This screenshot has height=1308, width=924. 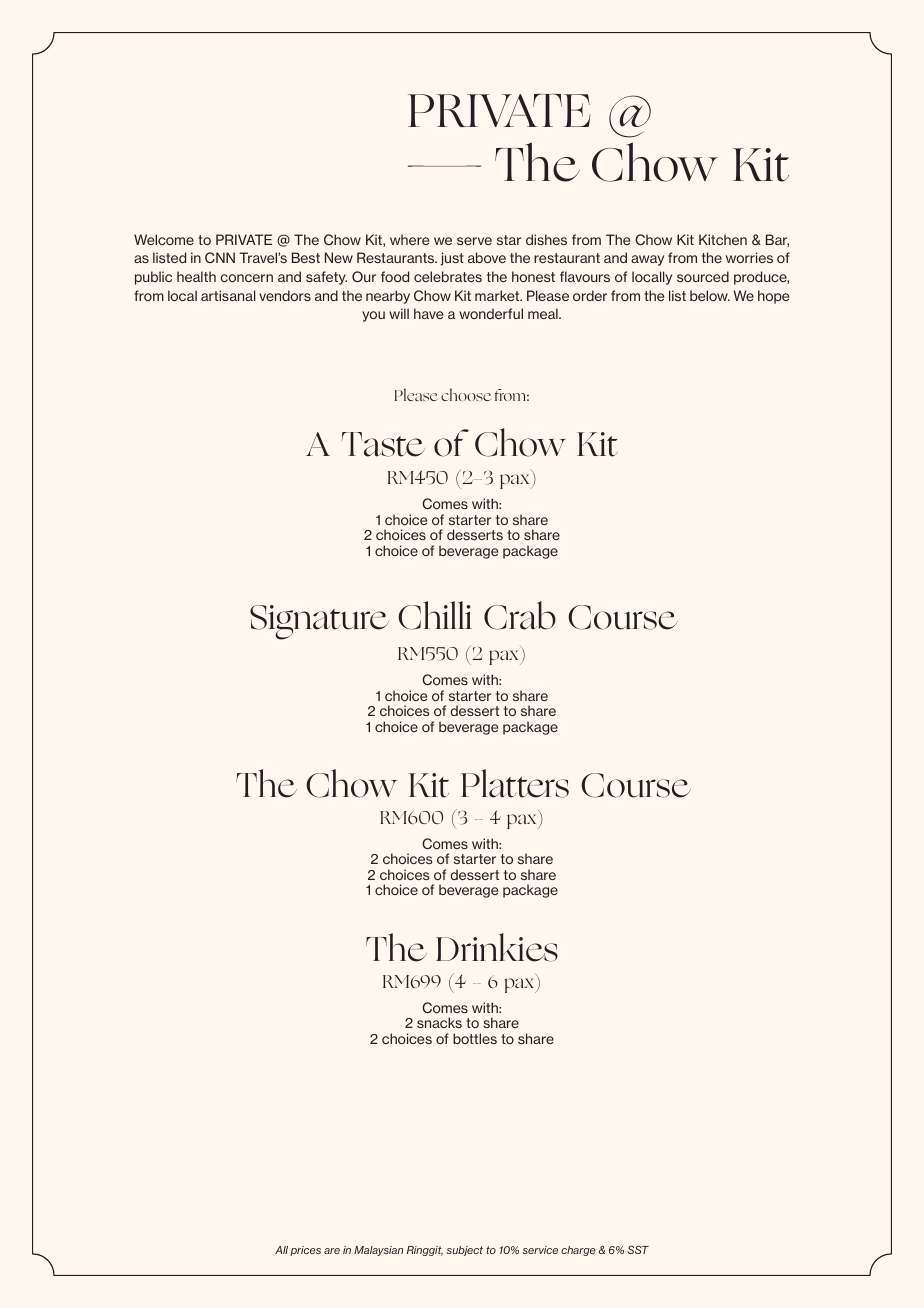 I want to click on subject, so click(x=465, y=1251).
